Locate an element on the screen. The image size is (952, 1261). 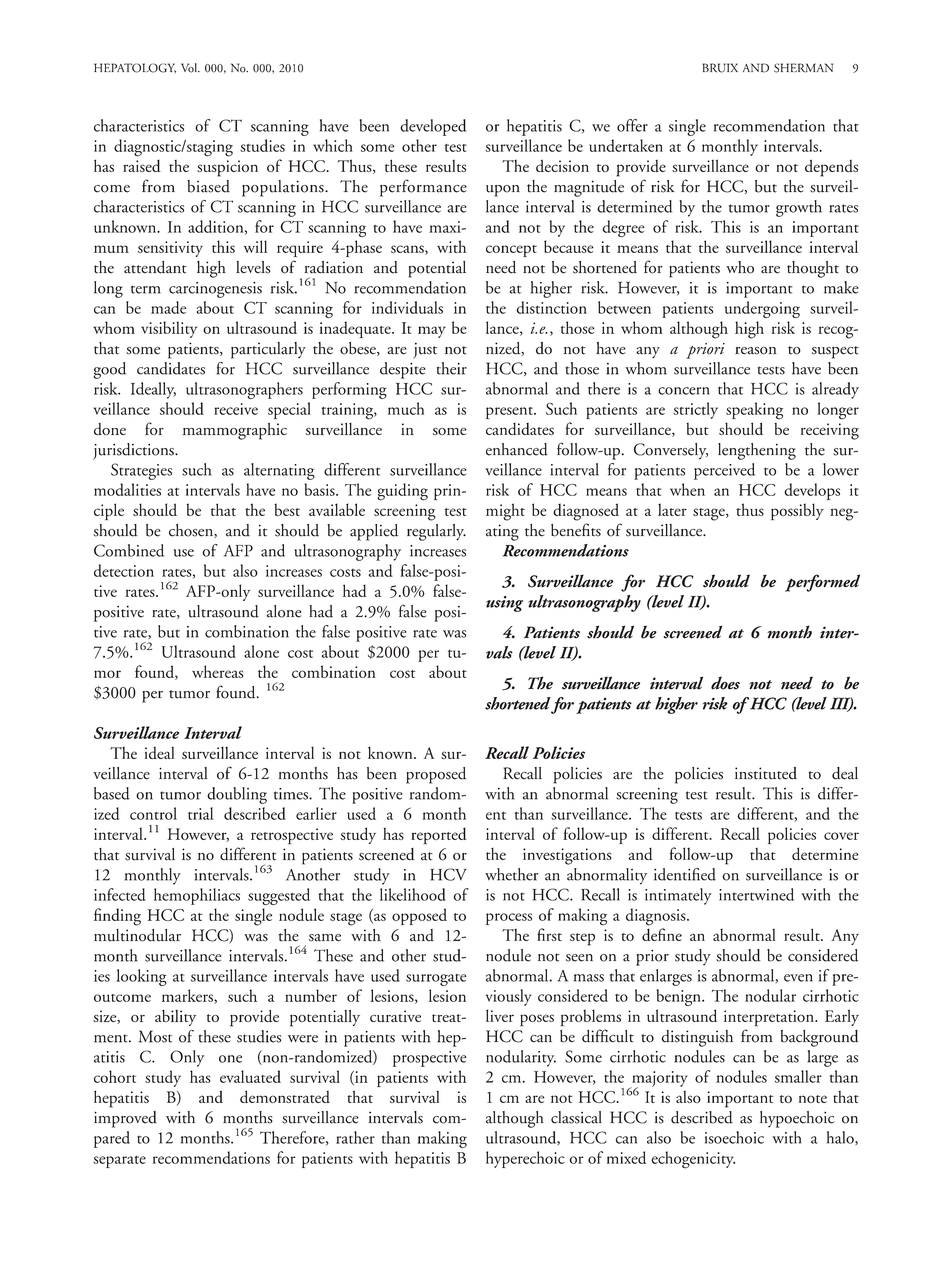
their is located at coordinates (452, 368).
